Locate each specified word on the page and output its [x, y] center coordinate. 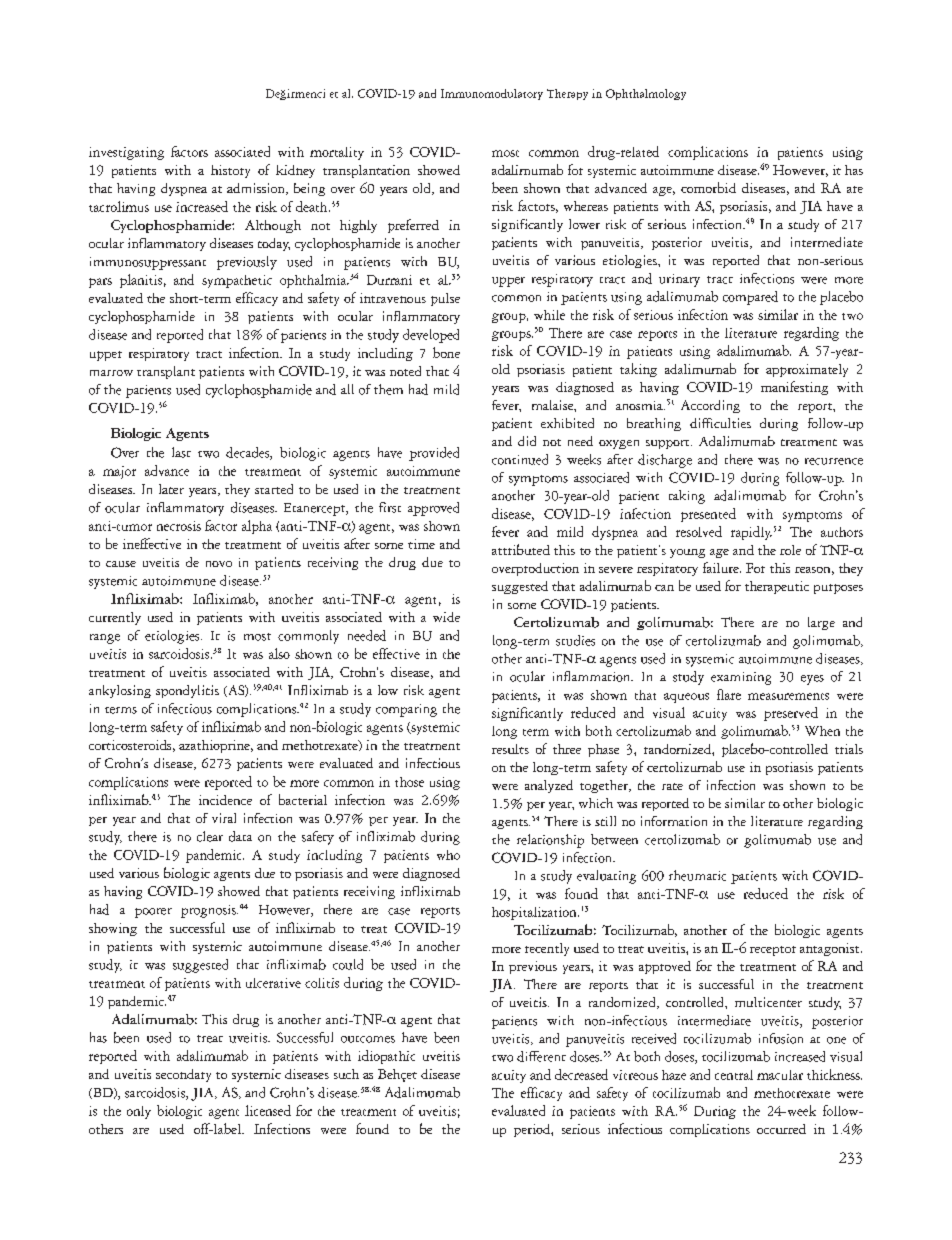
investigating [126, 153]
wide [446, 617]
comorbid [708, 187]
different [541, 1056]
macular [780, 1075]
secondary [183, 1075]
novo [219, 564]
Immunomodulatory [492, 94]
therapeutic [777, 587]
